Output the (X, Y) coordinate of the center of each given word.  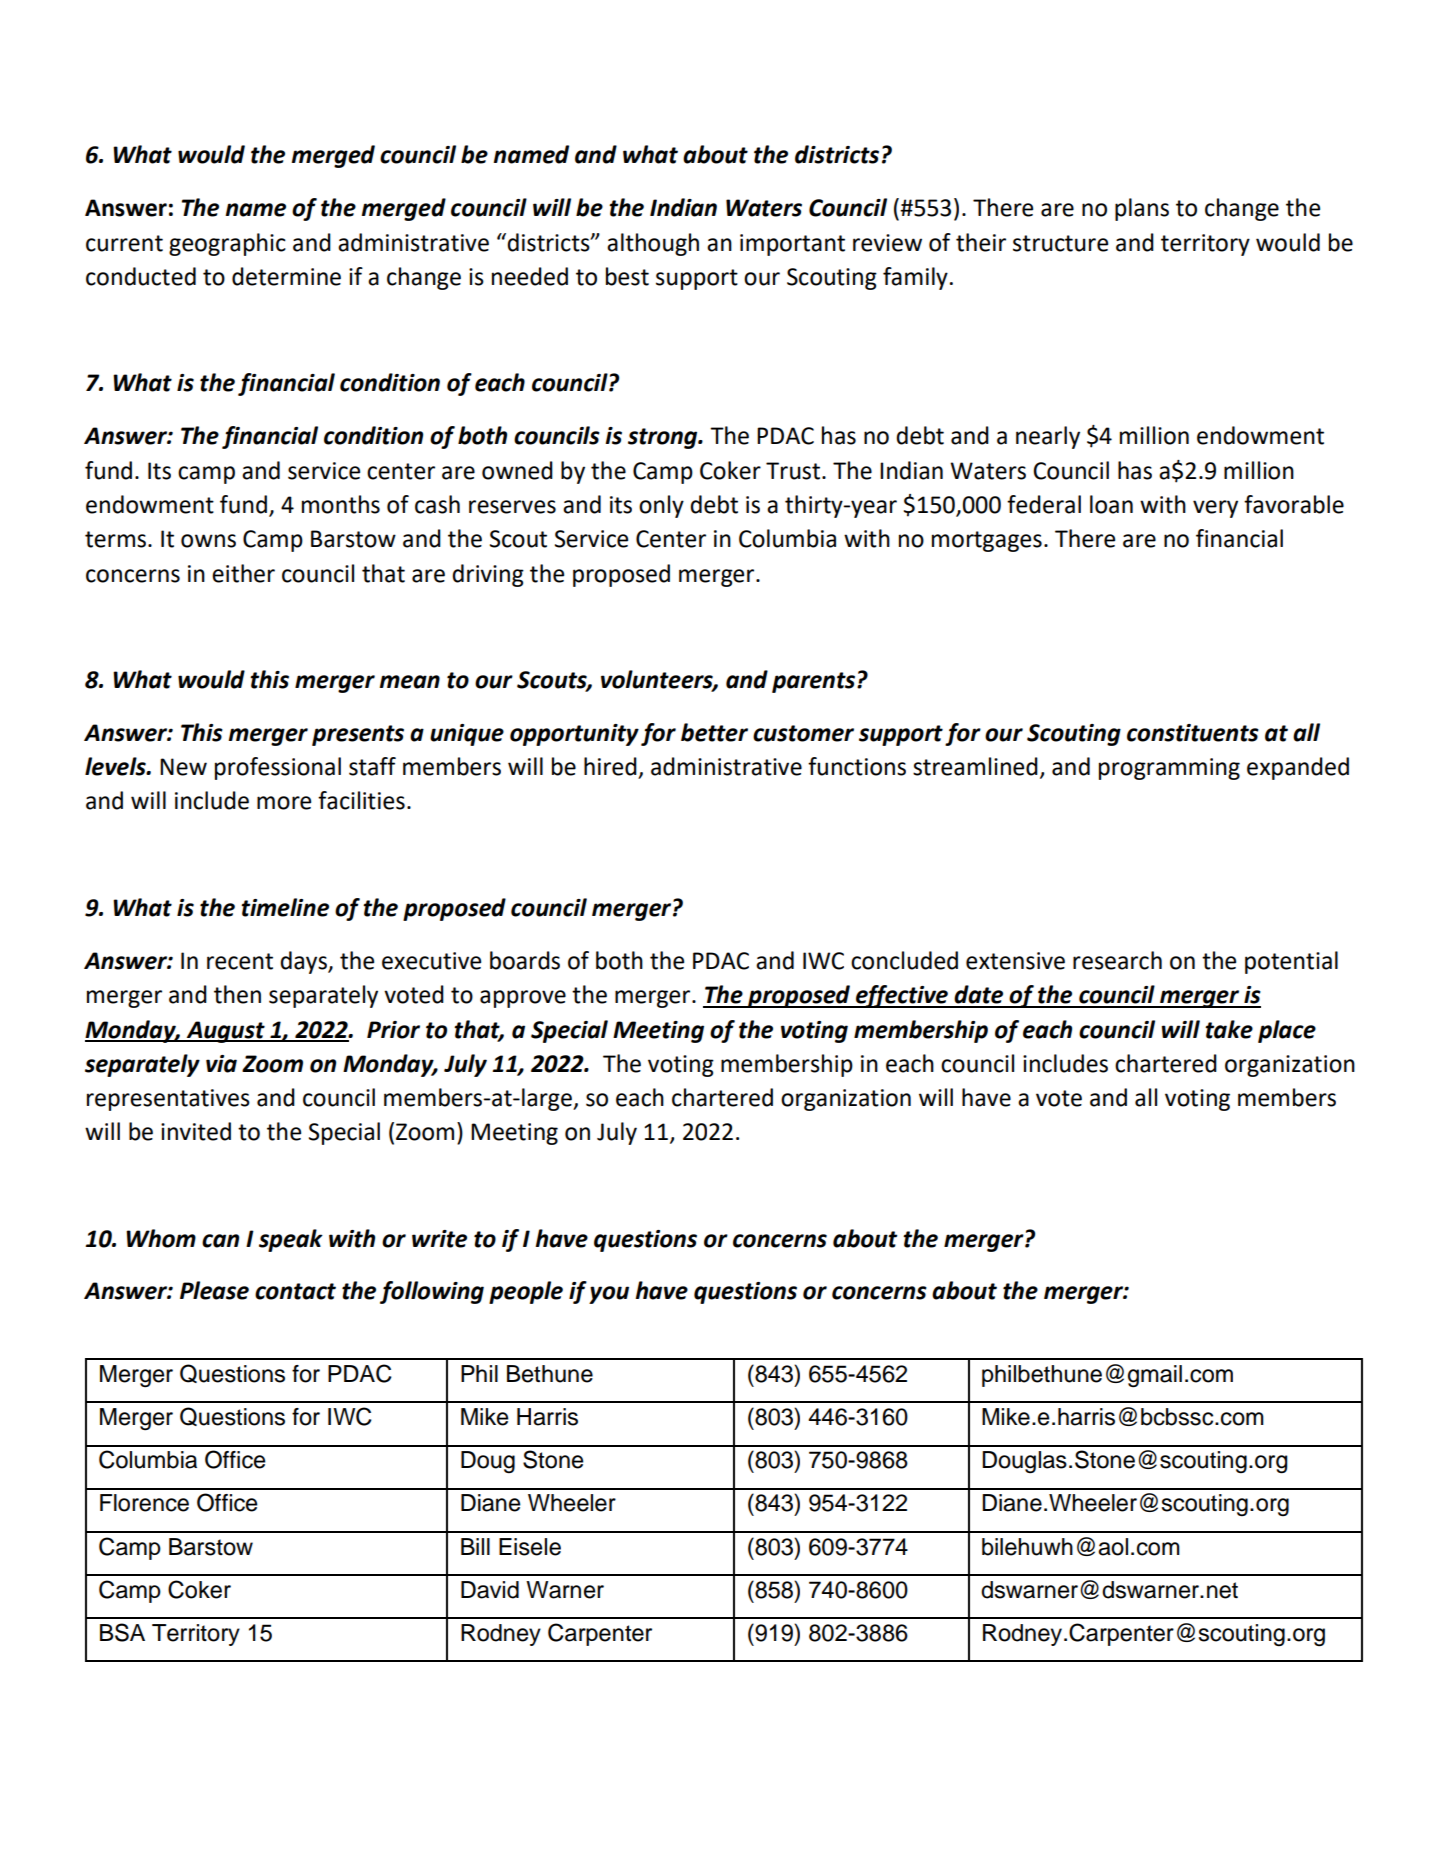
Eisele (530, 1547)
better (714, 732)
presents (358, 735)
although (653, 244)
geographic (227, 244)
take (1229, 1029)
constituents (1193, 733)
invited (196, 1131)
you (609, 1295)
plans (1142, 209)
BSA (122, 1632)
